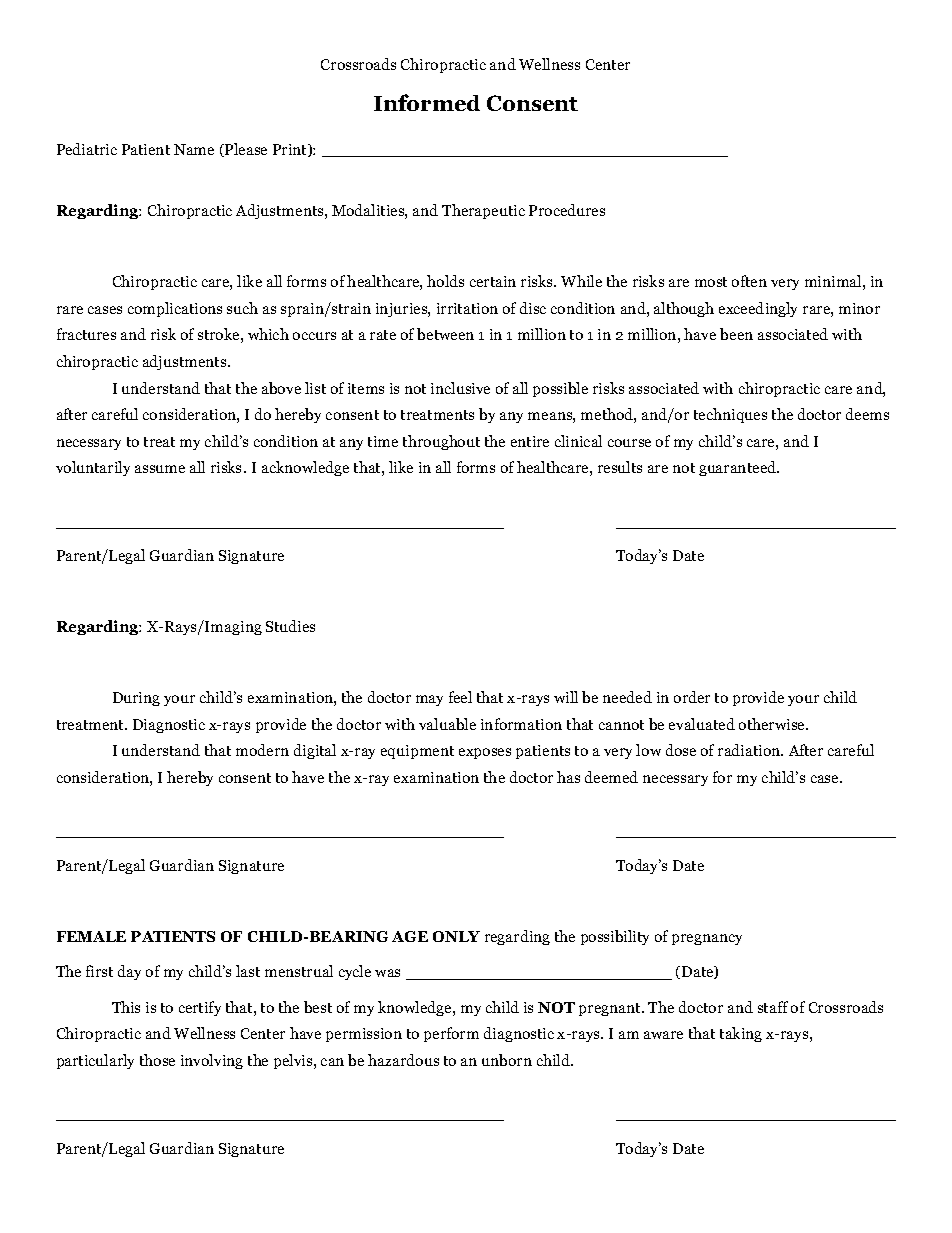  Describe the element at coordinates (567, 210) in the document. I see `Procedures` at that location.
